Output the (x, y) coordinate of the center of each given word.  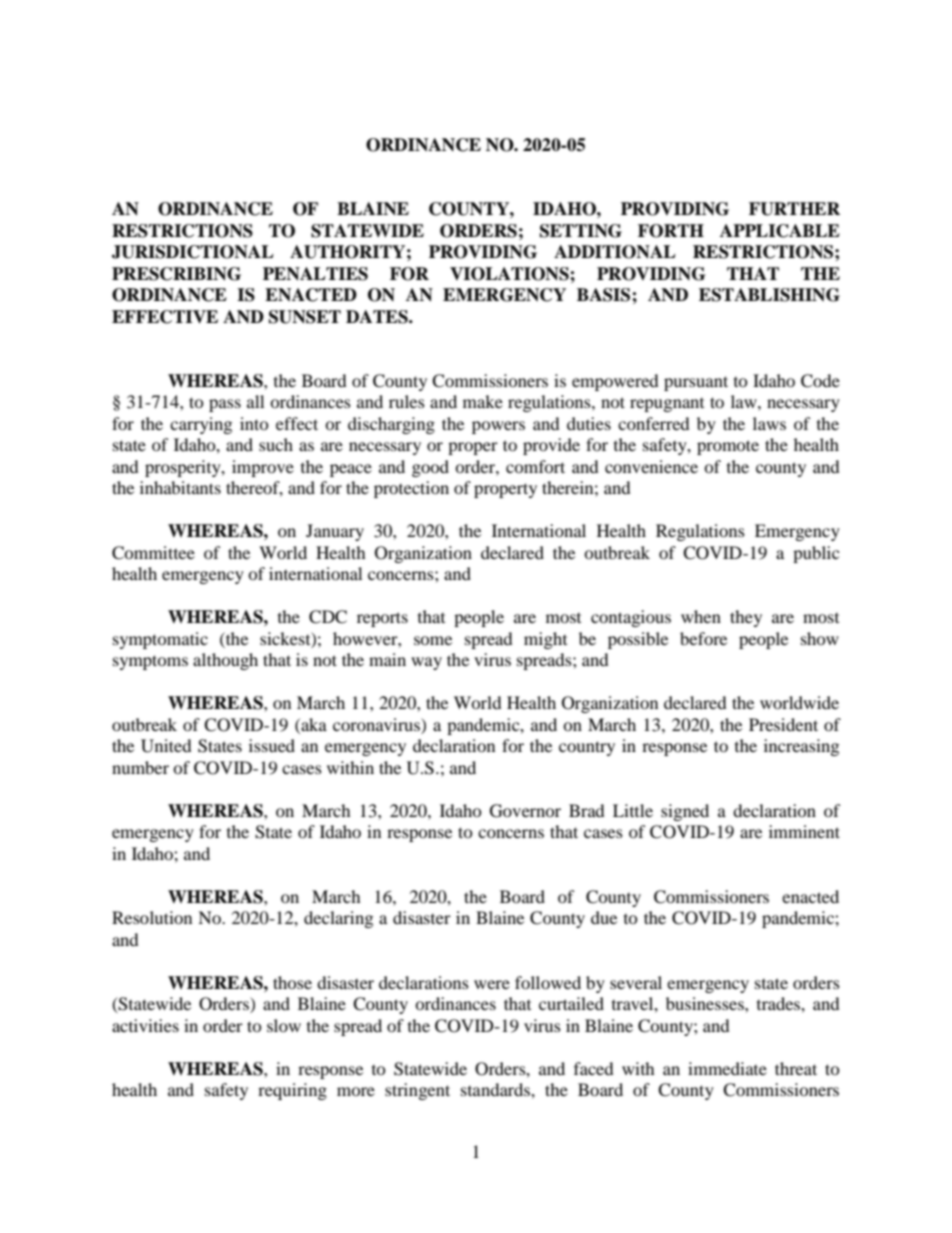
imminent (804, 831)
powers (498, 427)
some (433, 640)
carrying (201, 425)
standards (496, 1089)
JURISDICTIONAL (193, 252)
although (225, 661)
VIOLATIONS (510, 274)
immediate (727, 1068)
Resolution (152, 917)
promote (728, 447)
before (703, 638)
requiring (292, 1091)
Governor (525, 811)
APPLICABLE (780, 231)
